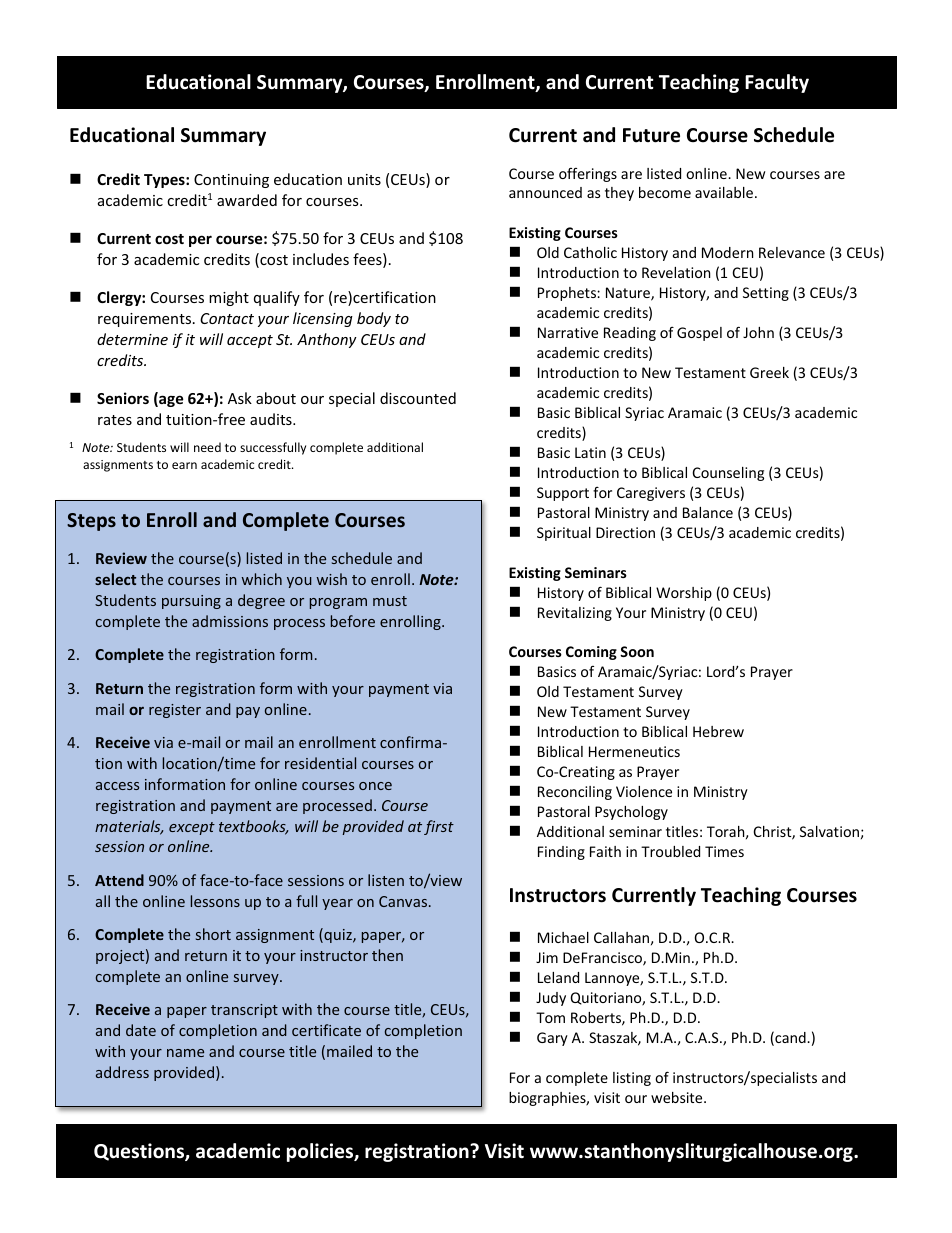  Describe the element at coordinates (390, 601) in the screenshot. I see `must` at that location.
